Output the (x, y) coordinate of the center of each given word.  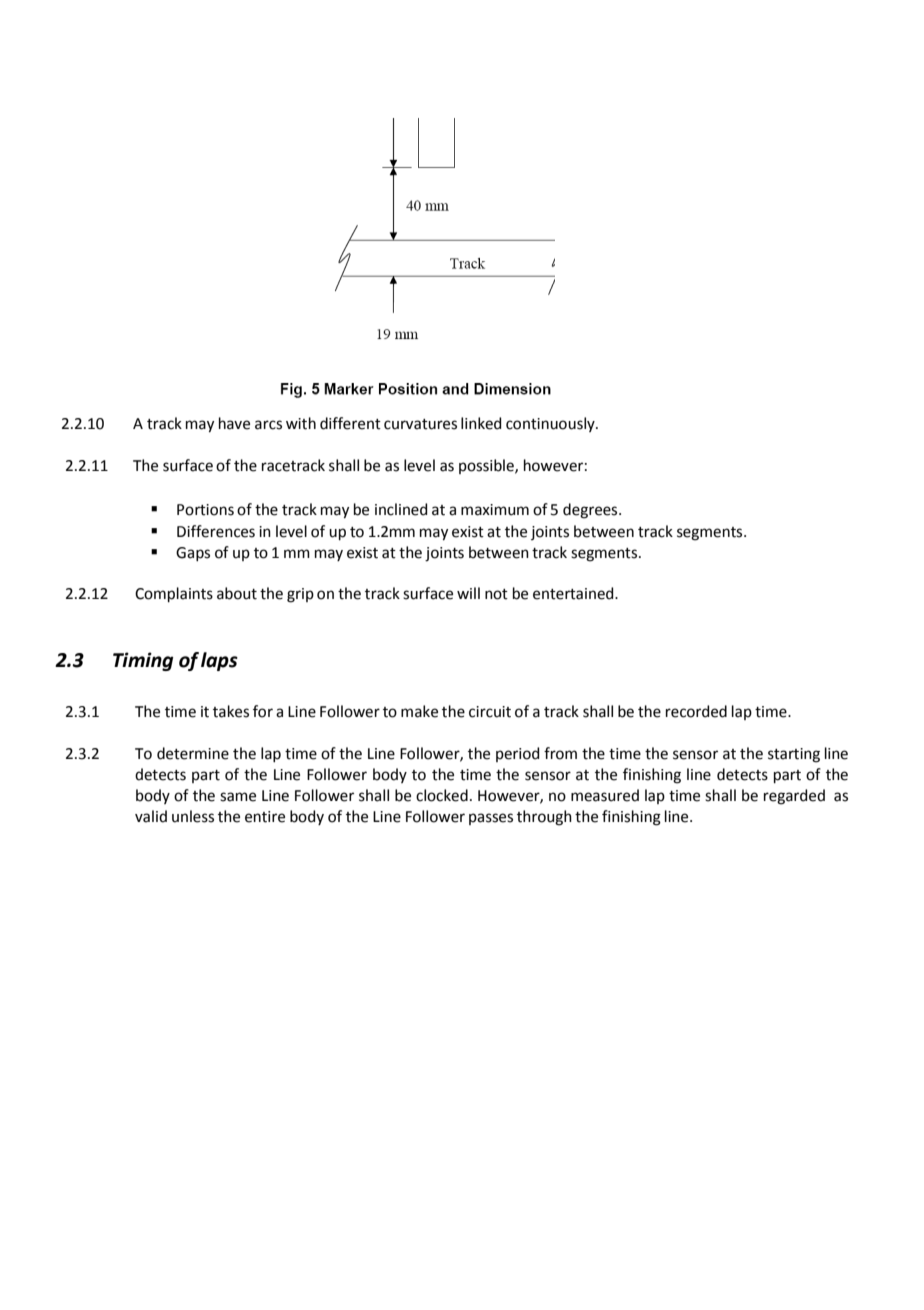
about (237, 593)
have (234, 423)
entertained (574, 593)
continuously (551, 424)
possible (487, 466)
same (238, 797)
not (496, 594)
